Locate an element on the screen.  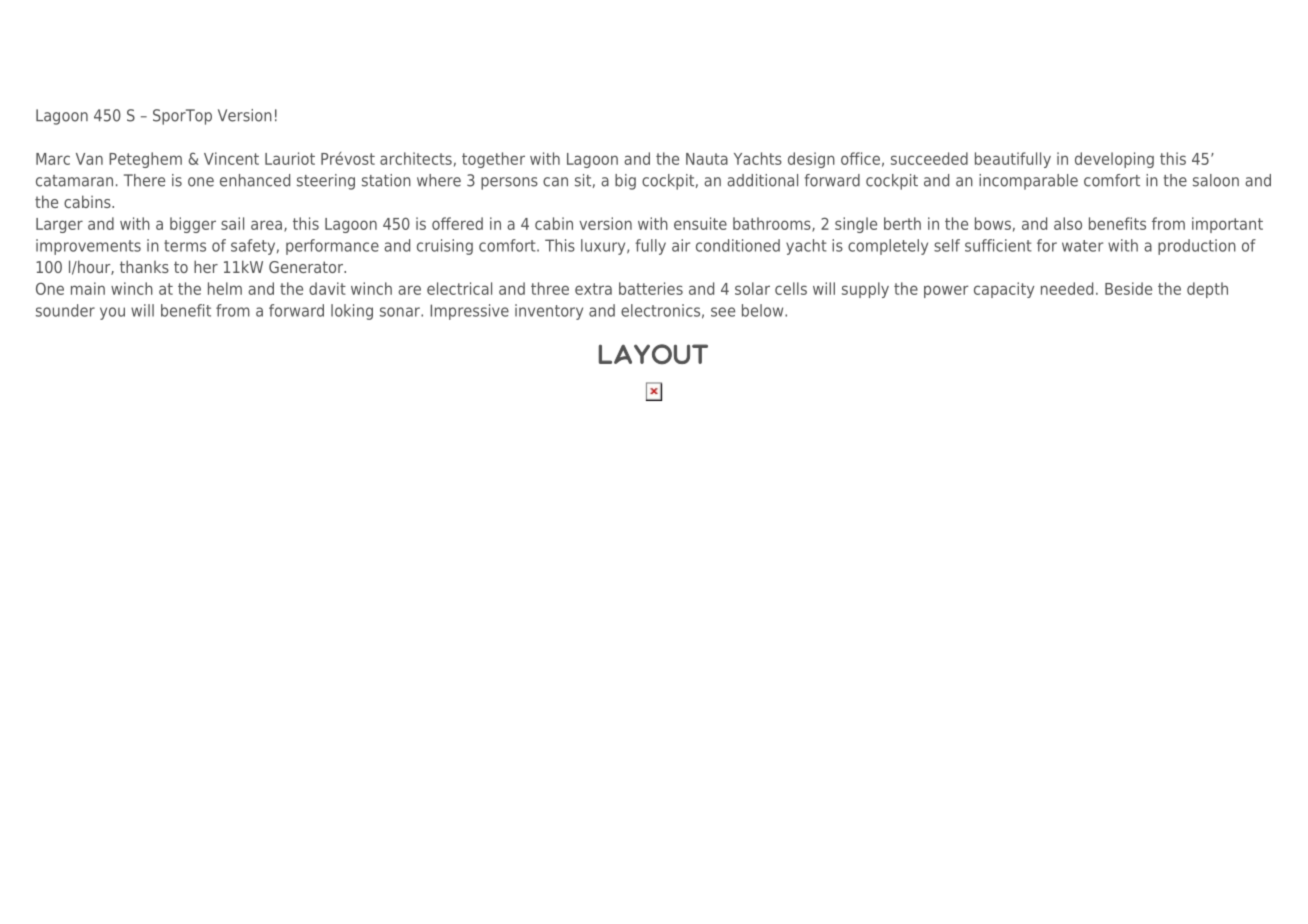
together is located at coordinates (493, 160).
